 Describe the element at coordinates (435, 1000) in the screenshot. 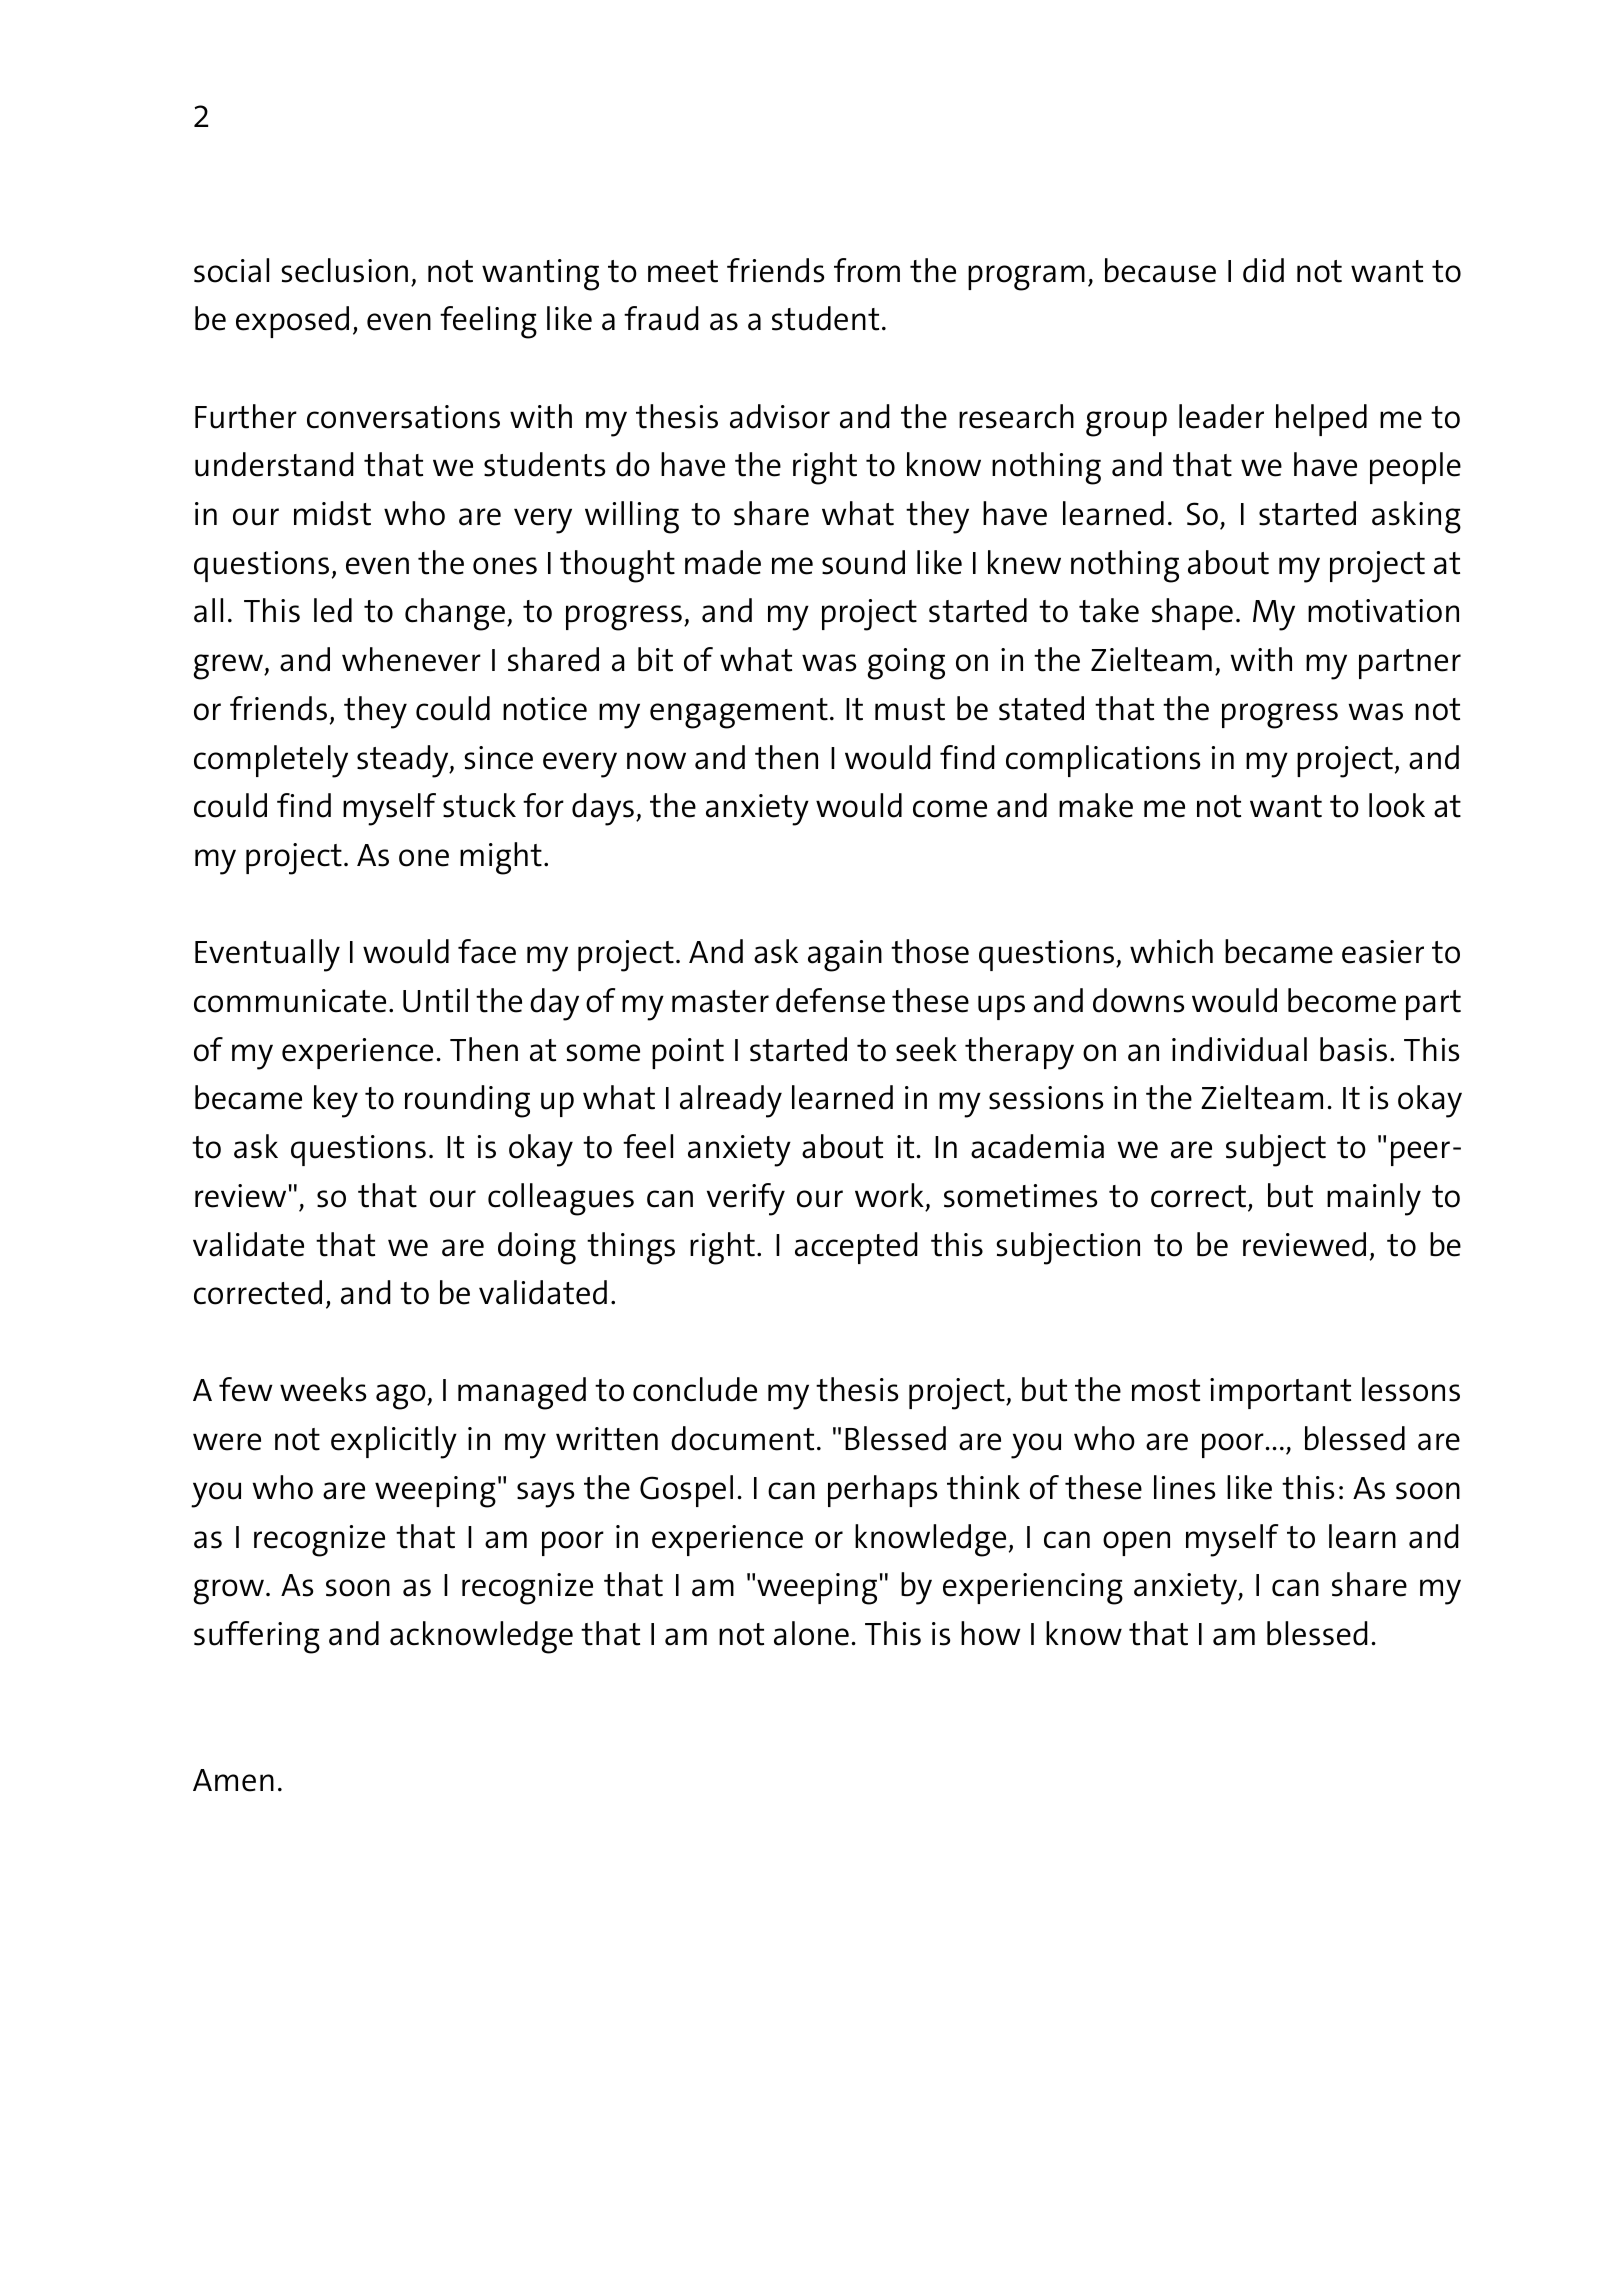

I see `Until` at that location.
